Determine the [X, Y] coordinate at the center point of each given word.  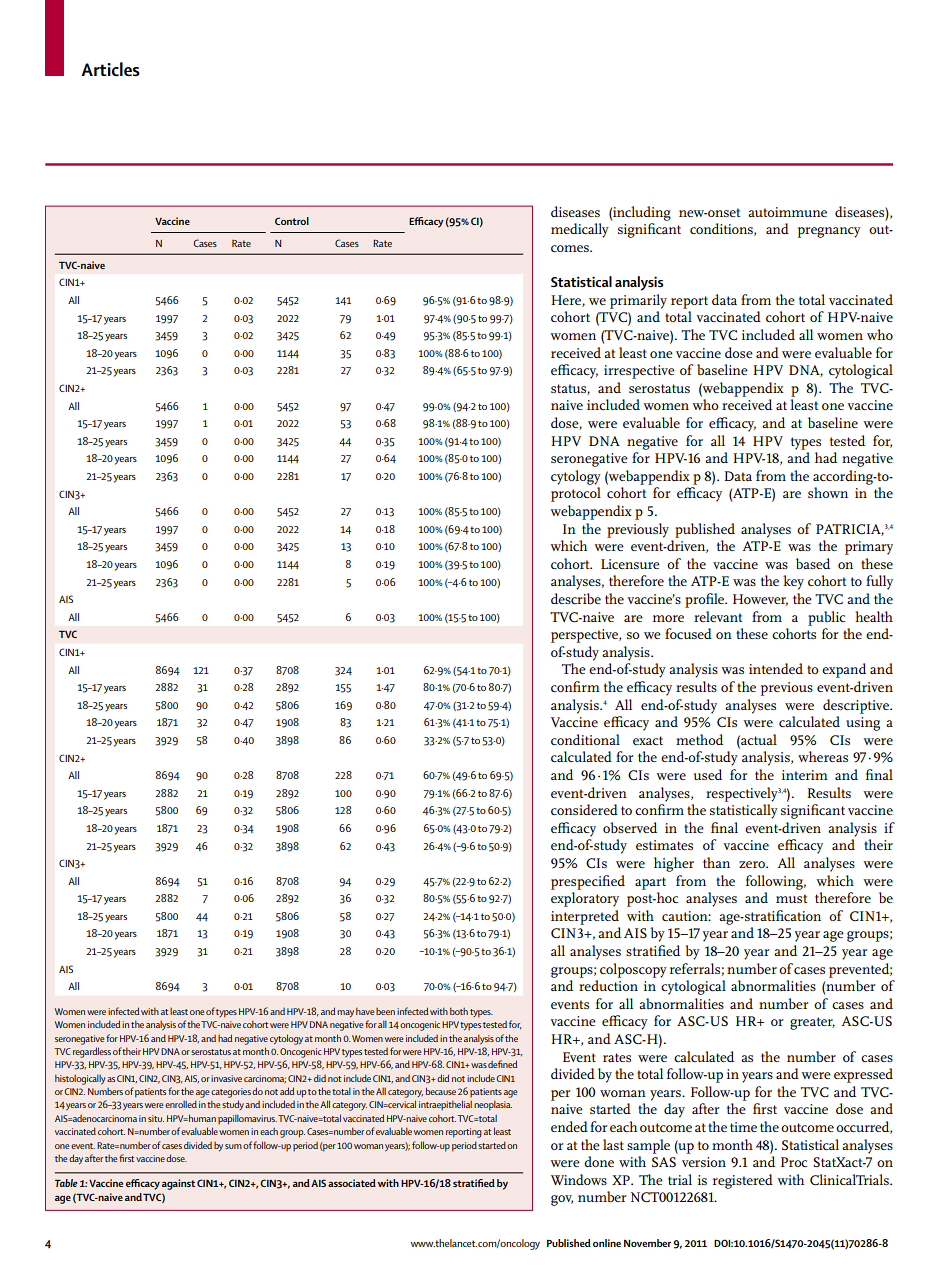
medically [580, 230]
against [178, 1184]
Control [292, 221]
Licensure [630, 564]
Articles [110, 69]
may [345, 1013]
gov [562, 1200]
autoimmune [787, 212]
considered [584, 809]
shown [828, 492]
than [716, 862]
